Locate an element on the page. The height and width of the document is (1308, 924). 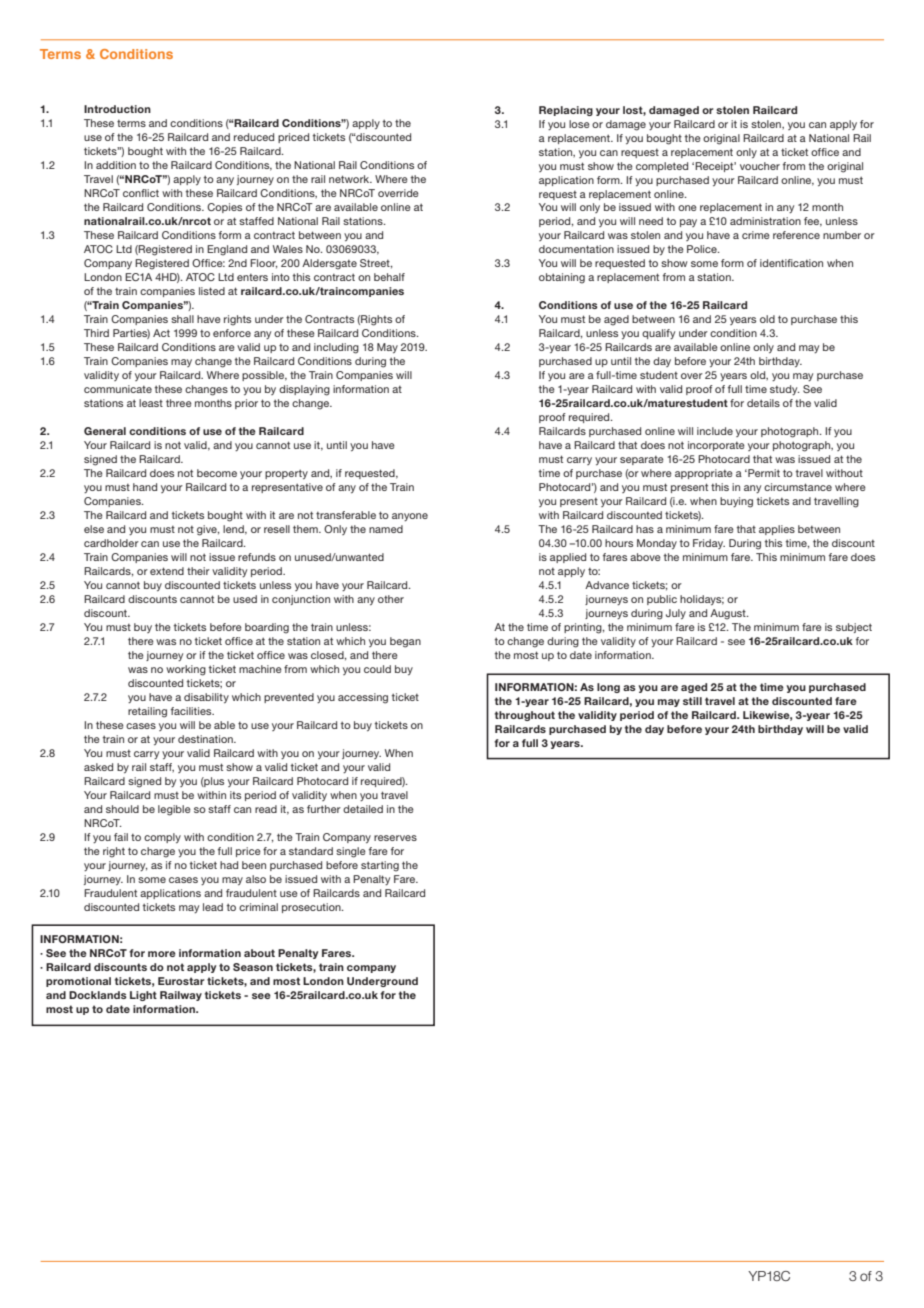
network is located at coordinates (350, 179).
